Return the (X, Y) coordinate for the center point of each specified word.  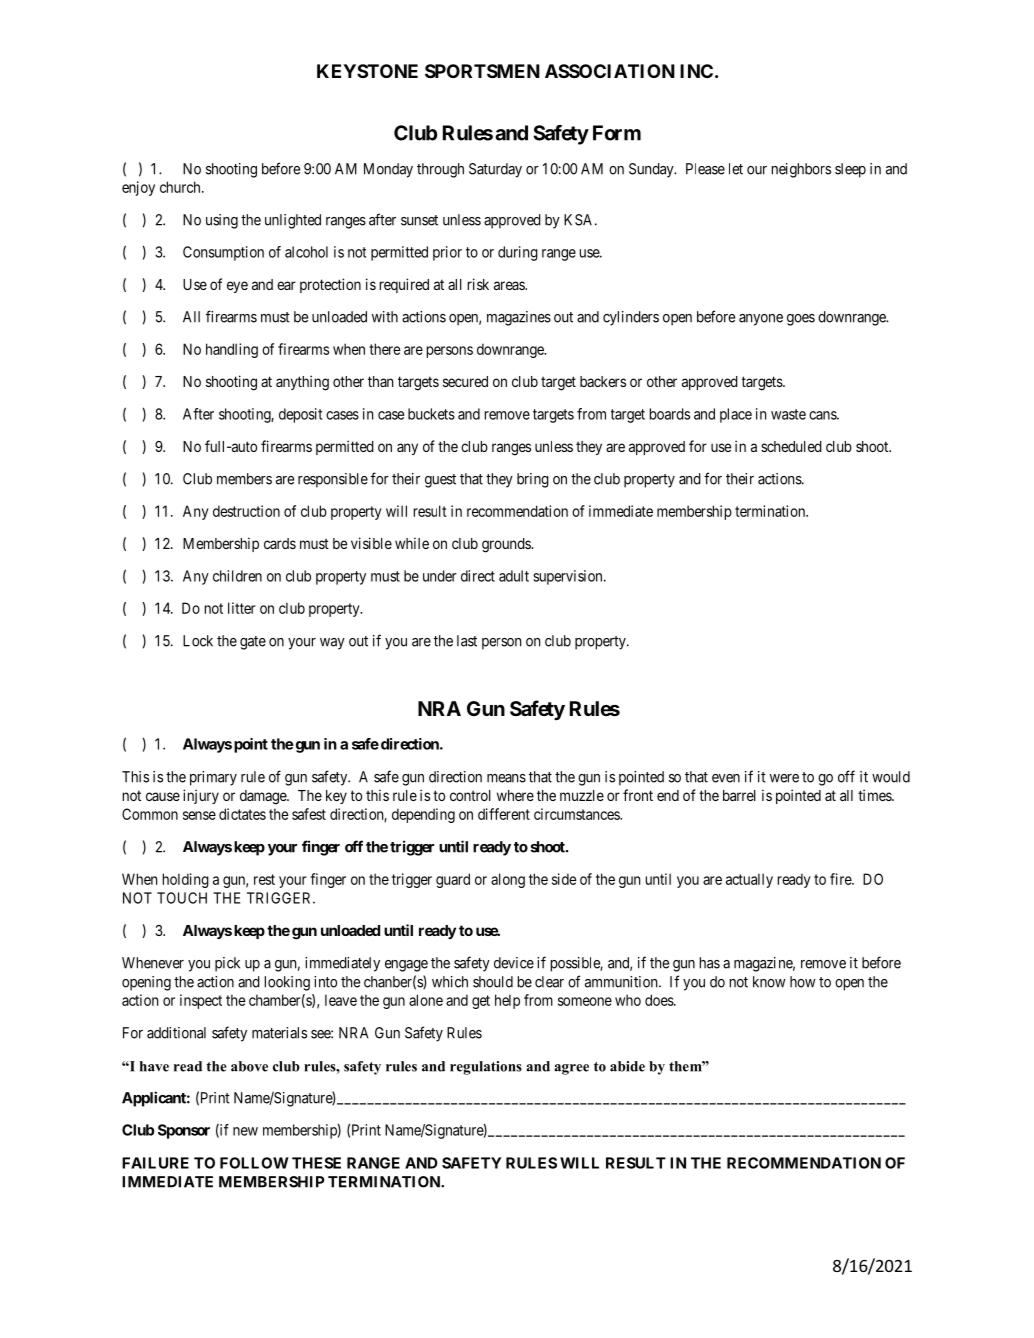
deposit (300, 415)
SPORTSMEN (482, 71)
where (515, 795)
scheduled (791, 446)
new (245, 1131)
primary (213, 778)
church (181, 187)
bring (533, 480)
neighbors (801, 170)
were (784, 778)
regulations (486, 1068)
